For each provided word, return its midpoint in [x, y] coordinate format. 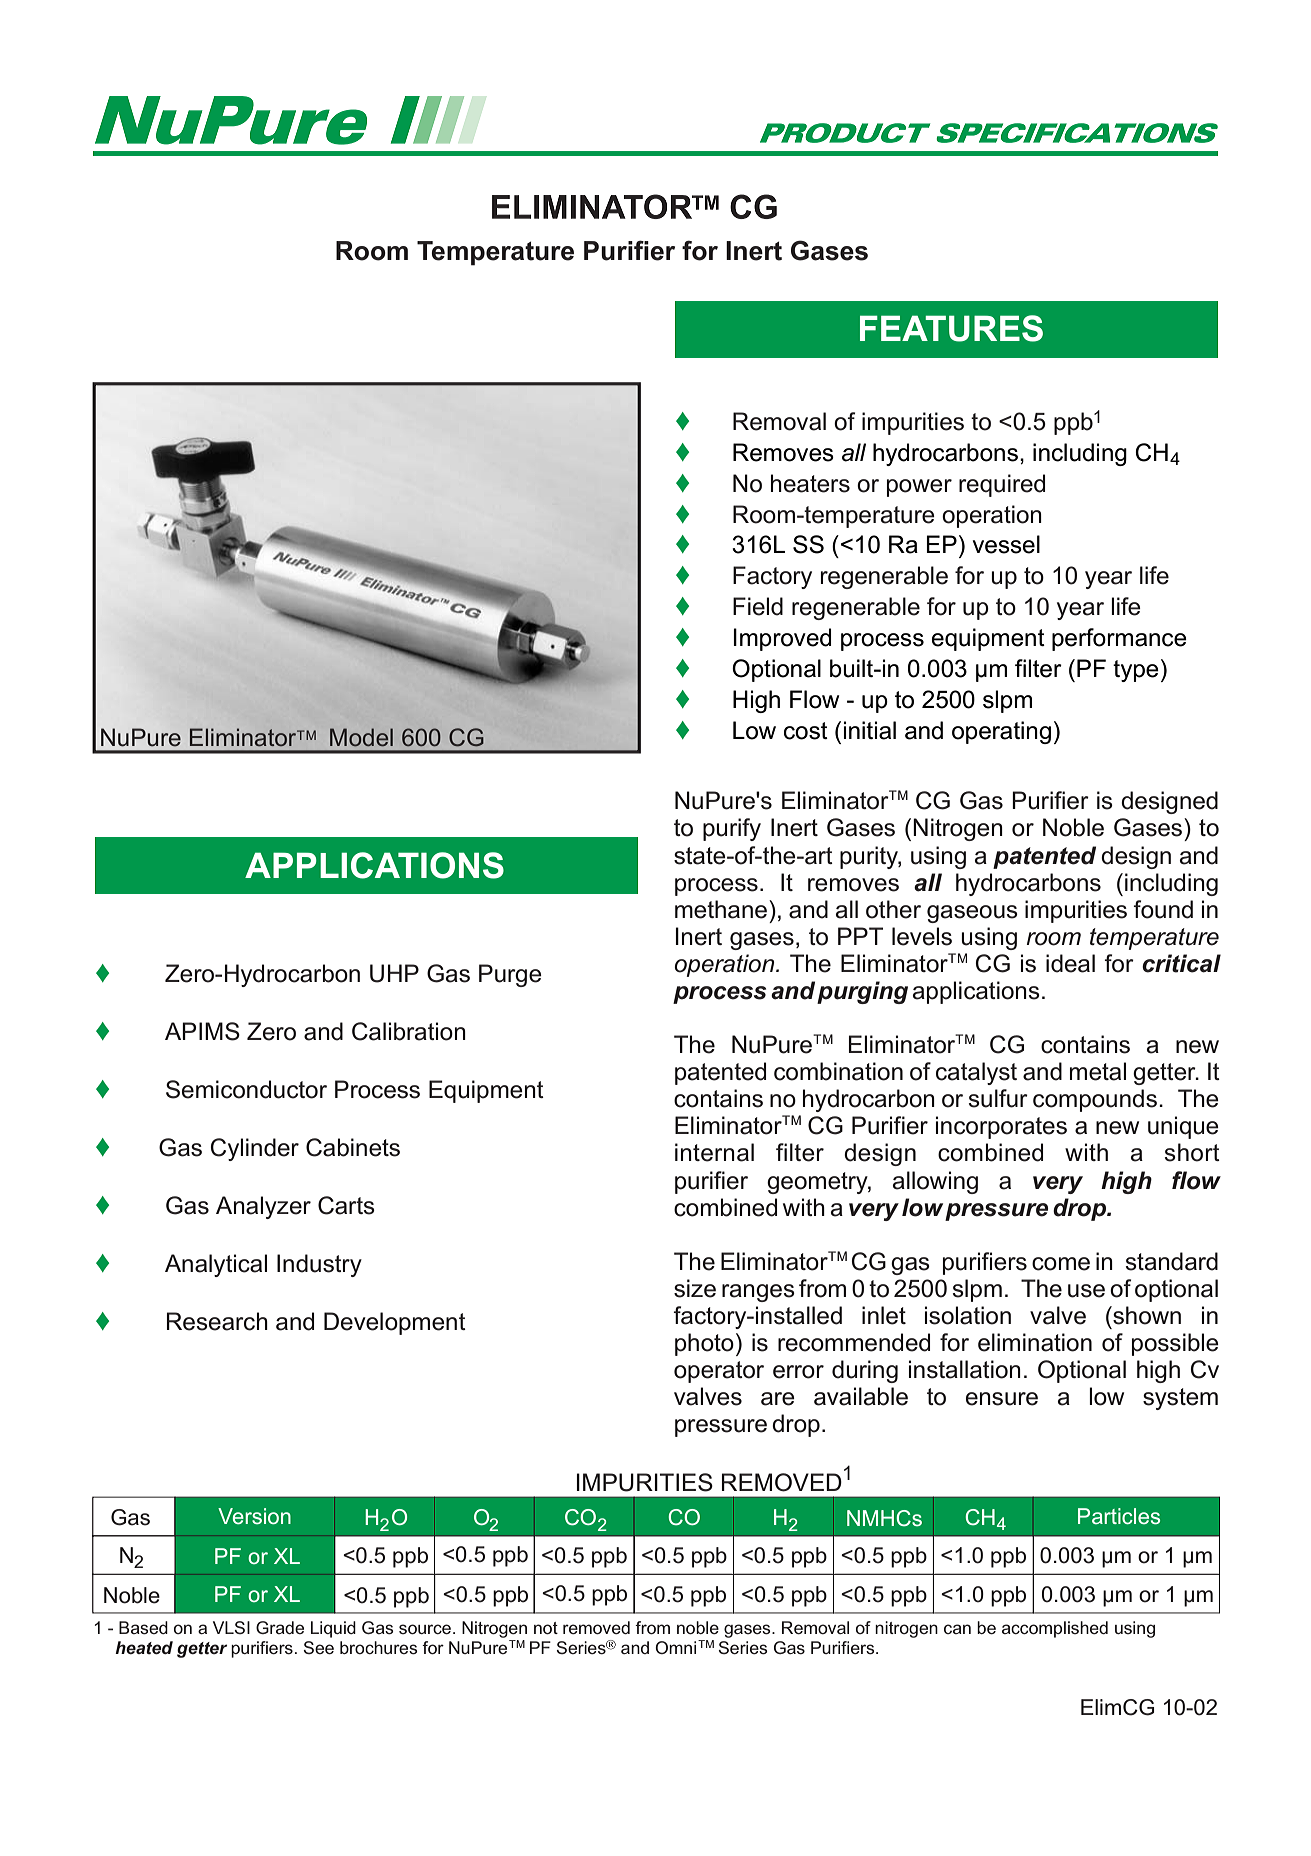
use [1086, 1291]
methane [722, 909]
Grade [280, 1627]
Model [361, 737]
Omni [675, 1647]
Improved [782, 639]
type [1136, 671]
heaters [810, 483]
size [695, 1288]
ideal [1070, 963]
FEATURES [951, 328]
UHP [394, 973]
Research [217, 1321]
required [1002, 485]
